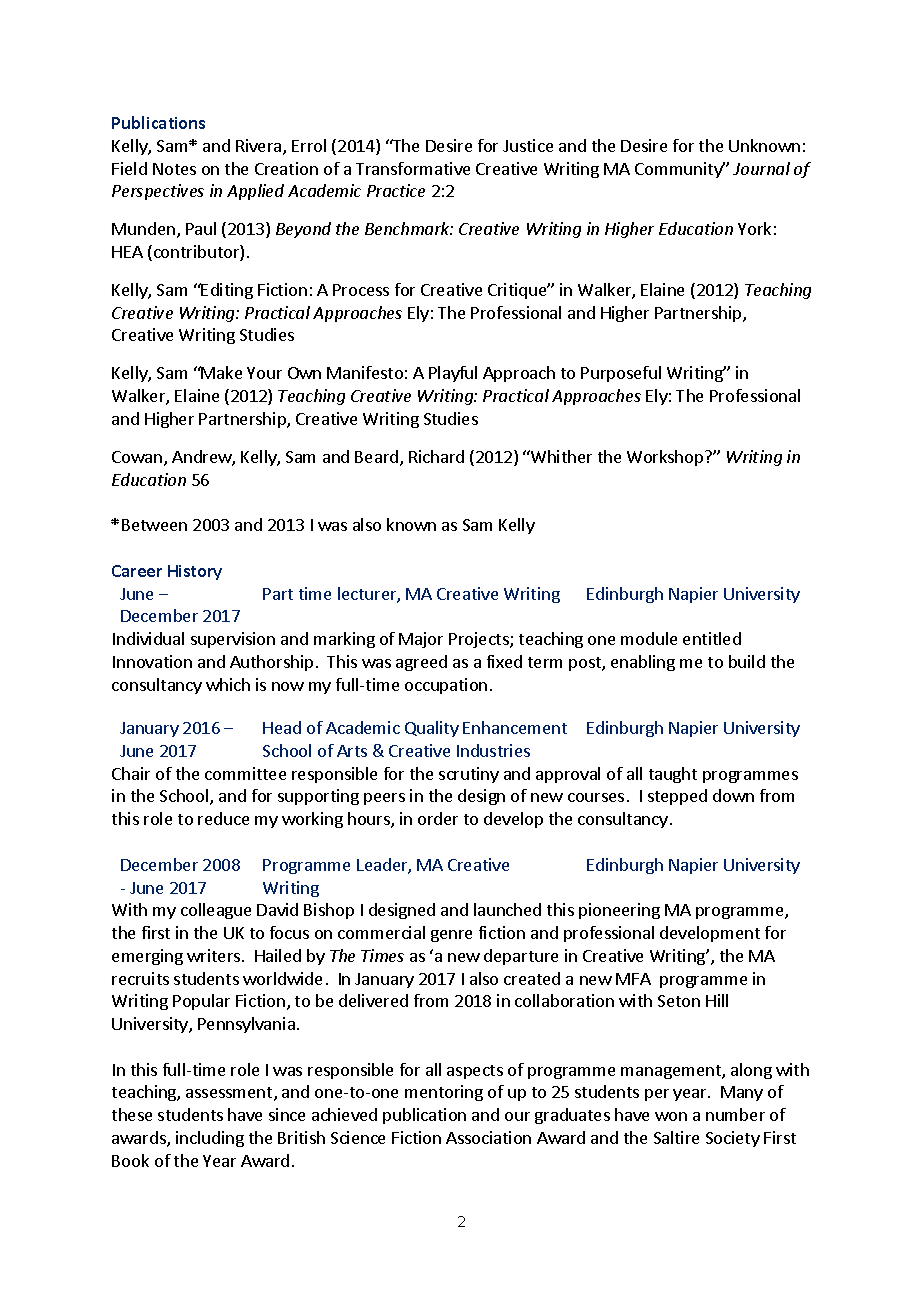  I want to click on Association, so click(488, 1137).
